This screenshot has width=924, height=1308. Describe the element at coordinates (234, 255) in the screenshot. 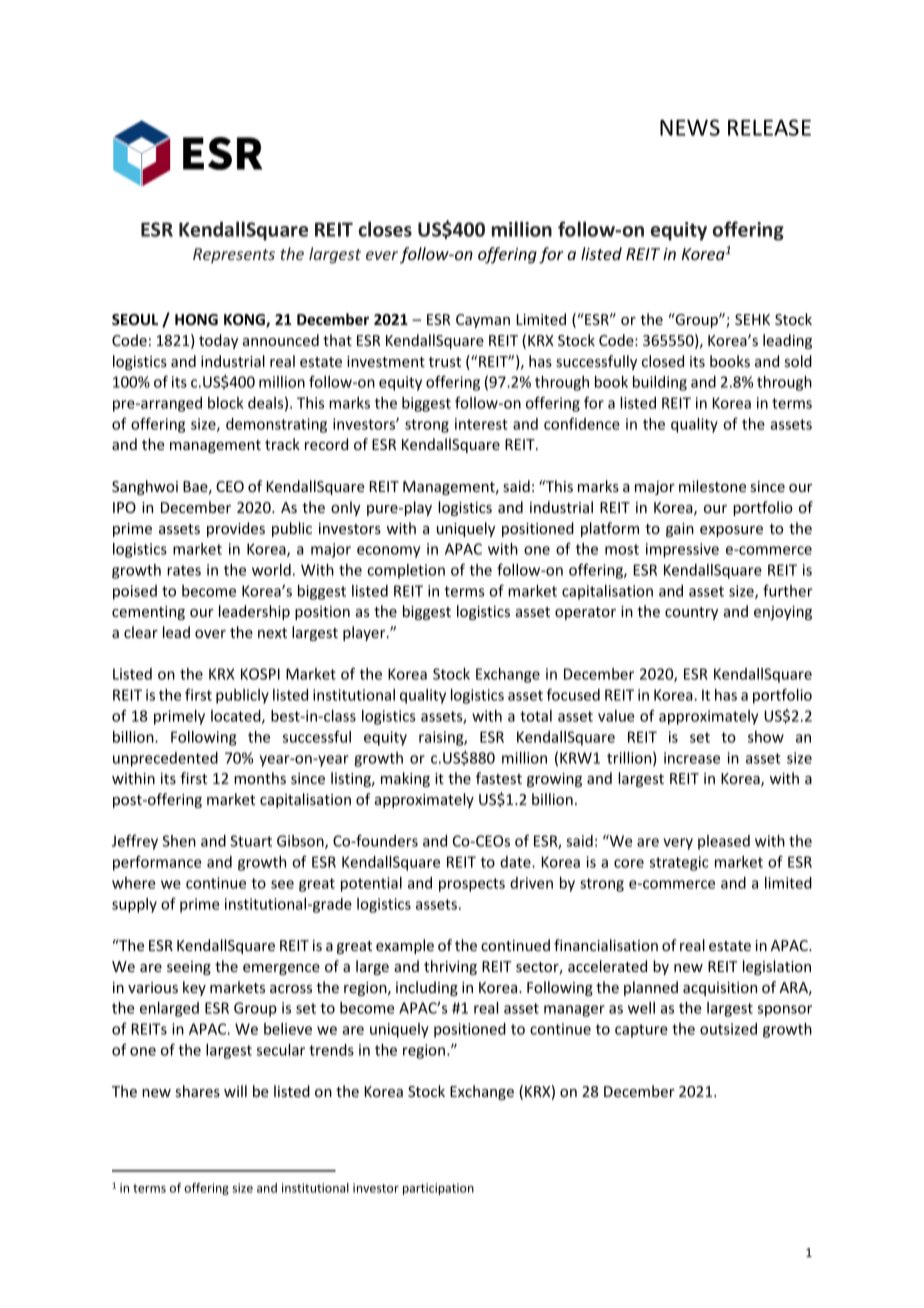

I see `Represents` at that location.
